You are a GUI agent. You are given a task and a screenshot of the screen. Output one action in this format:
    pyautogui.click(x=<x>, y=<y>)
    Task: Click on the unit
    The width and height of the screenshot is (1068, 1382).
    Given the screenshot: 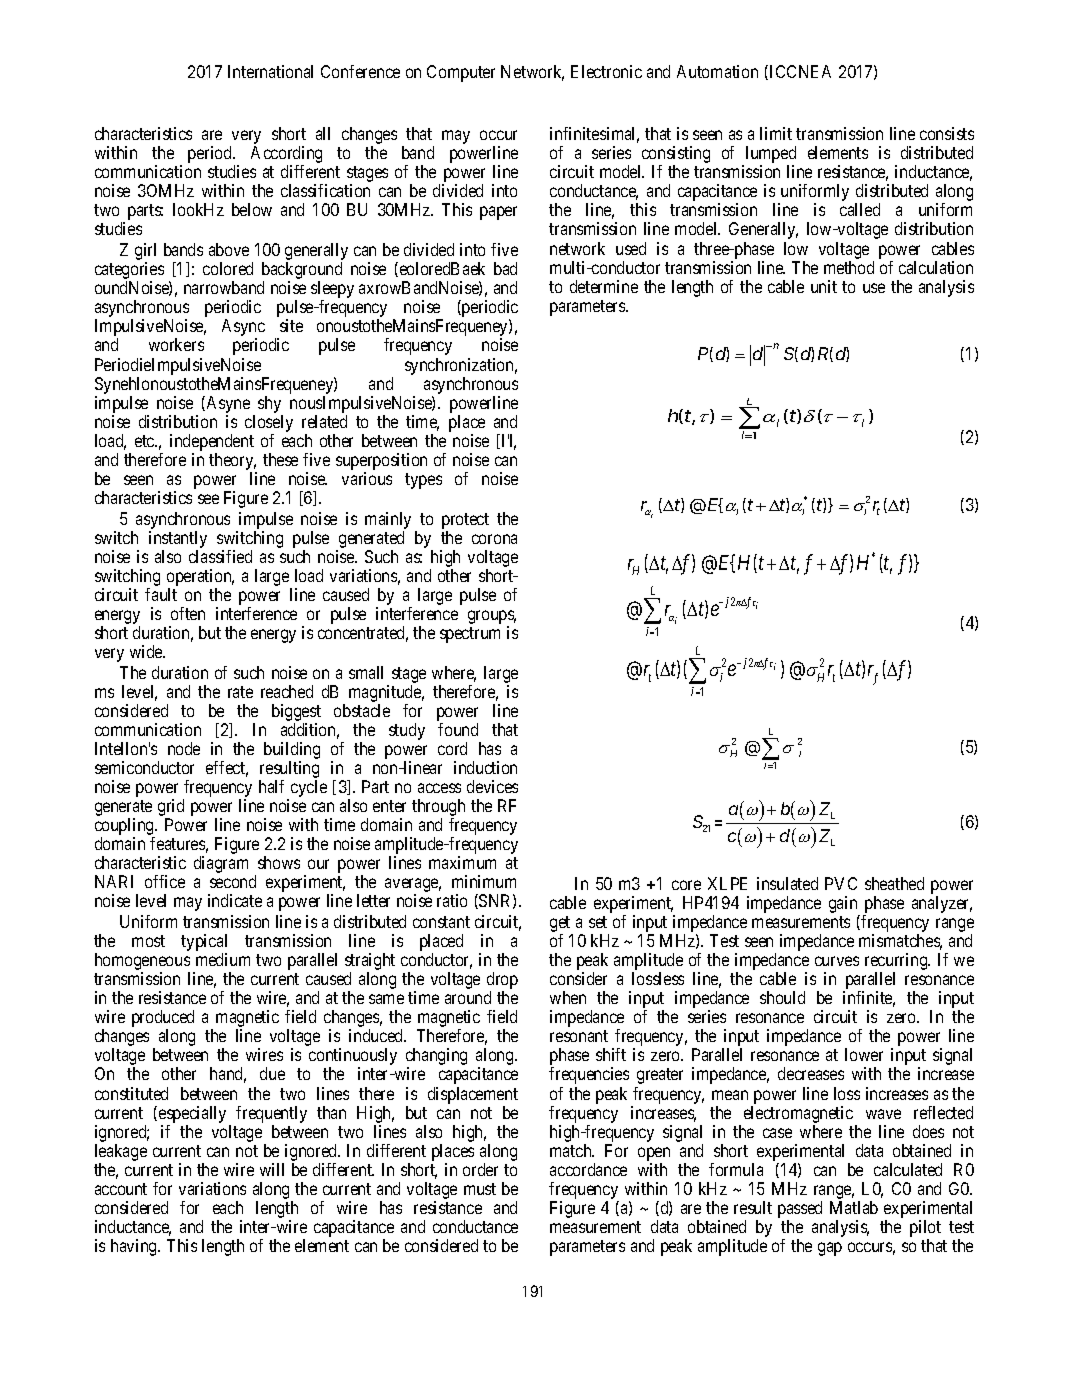 What is the action you would take?
    pyautogui.click(x=824, y=286)
